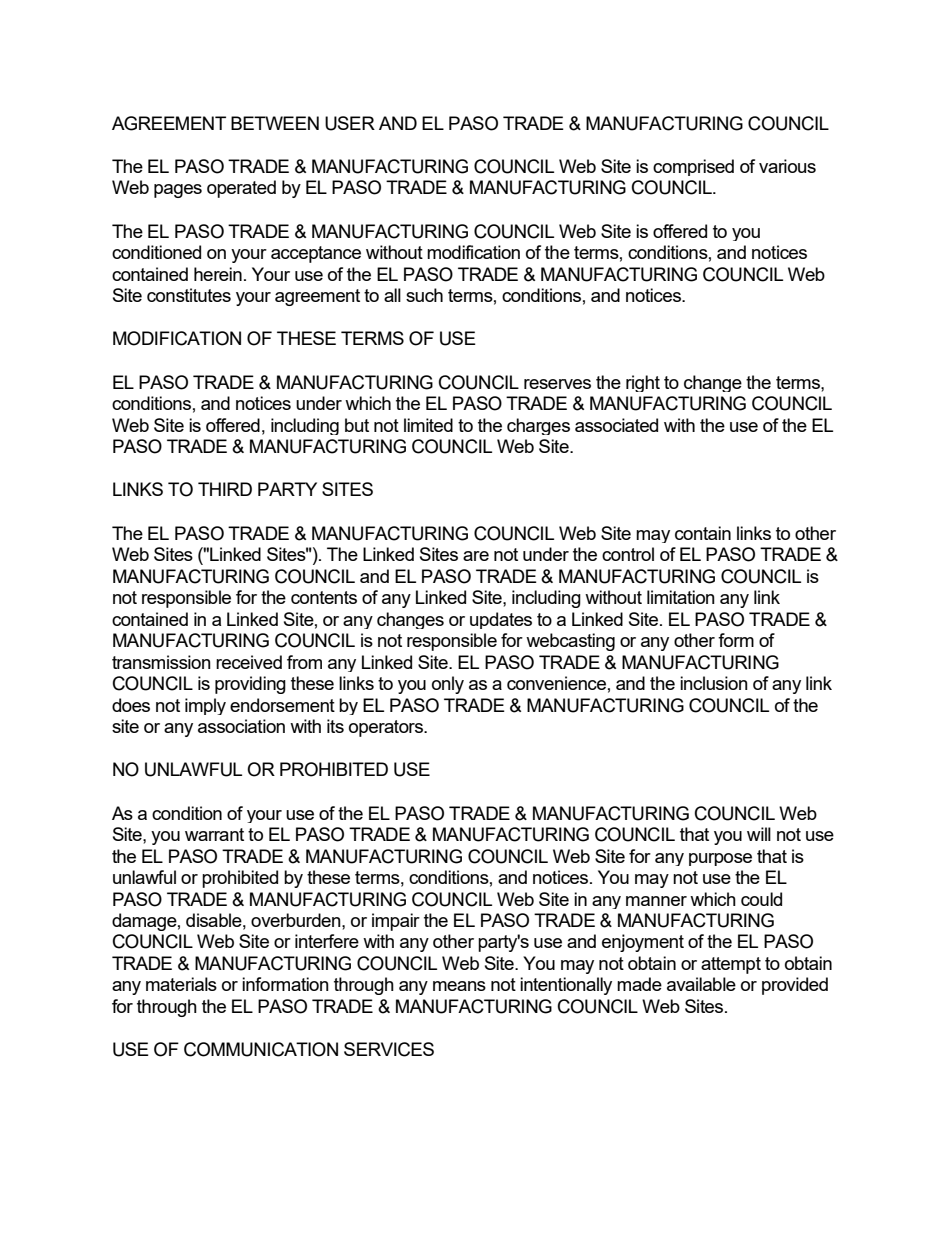 The width and height of the image is (952, 1233). Describe the element at coordinates (428, 425) in the image. I see `limited` at that location.
